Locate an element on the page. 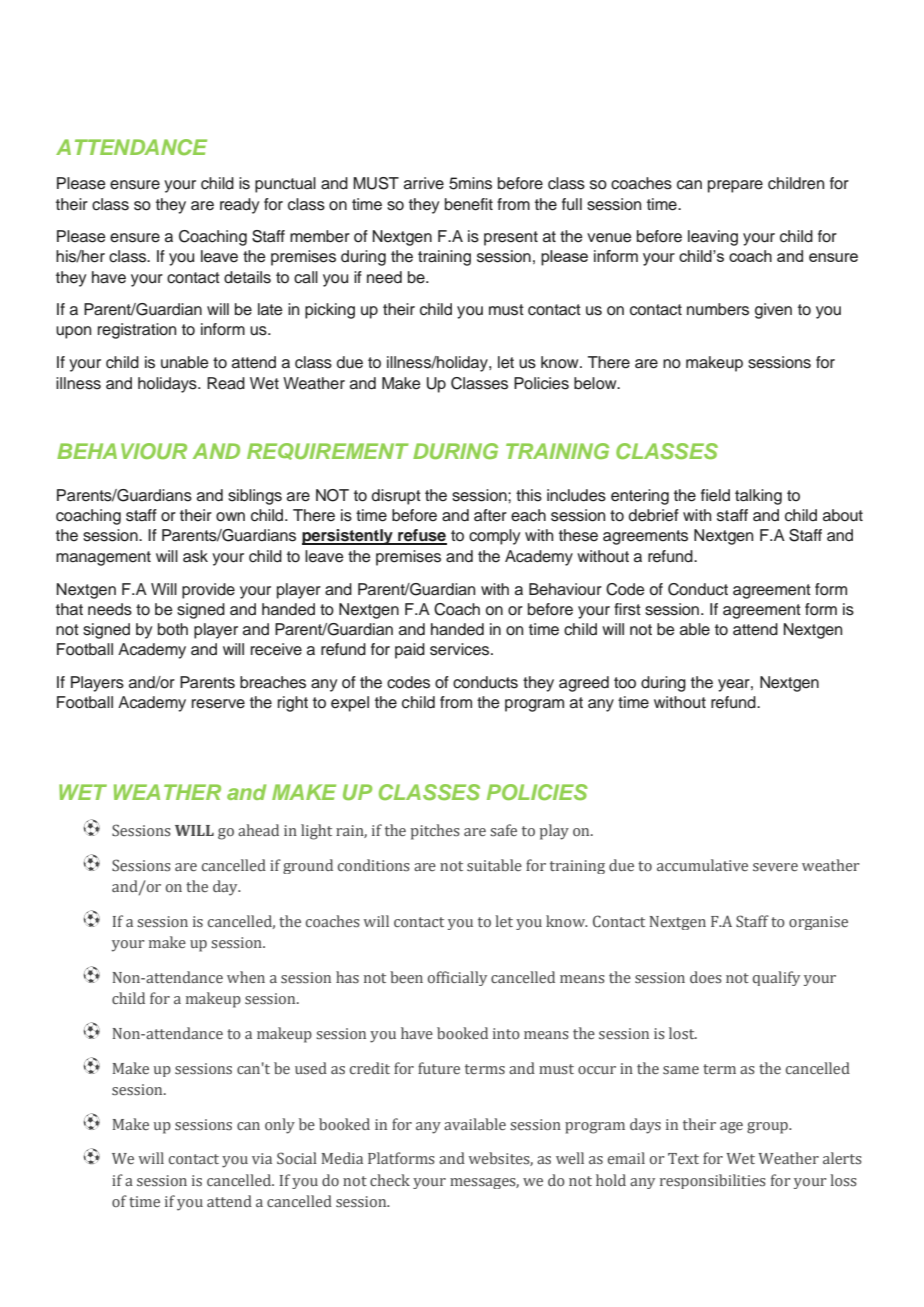 This image has width=924, height=1307. benefit is located at coordinates (469, 204).
